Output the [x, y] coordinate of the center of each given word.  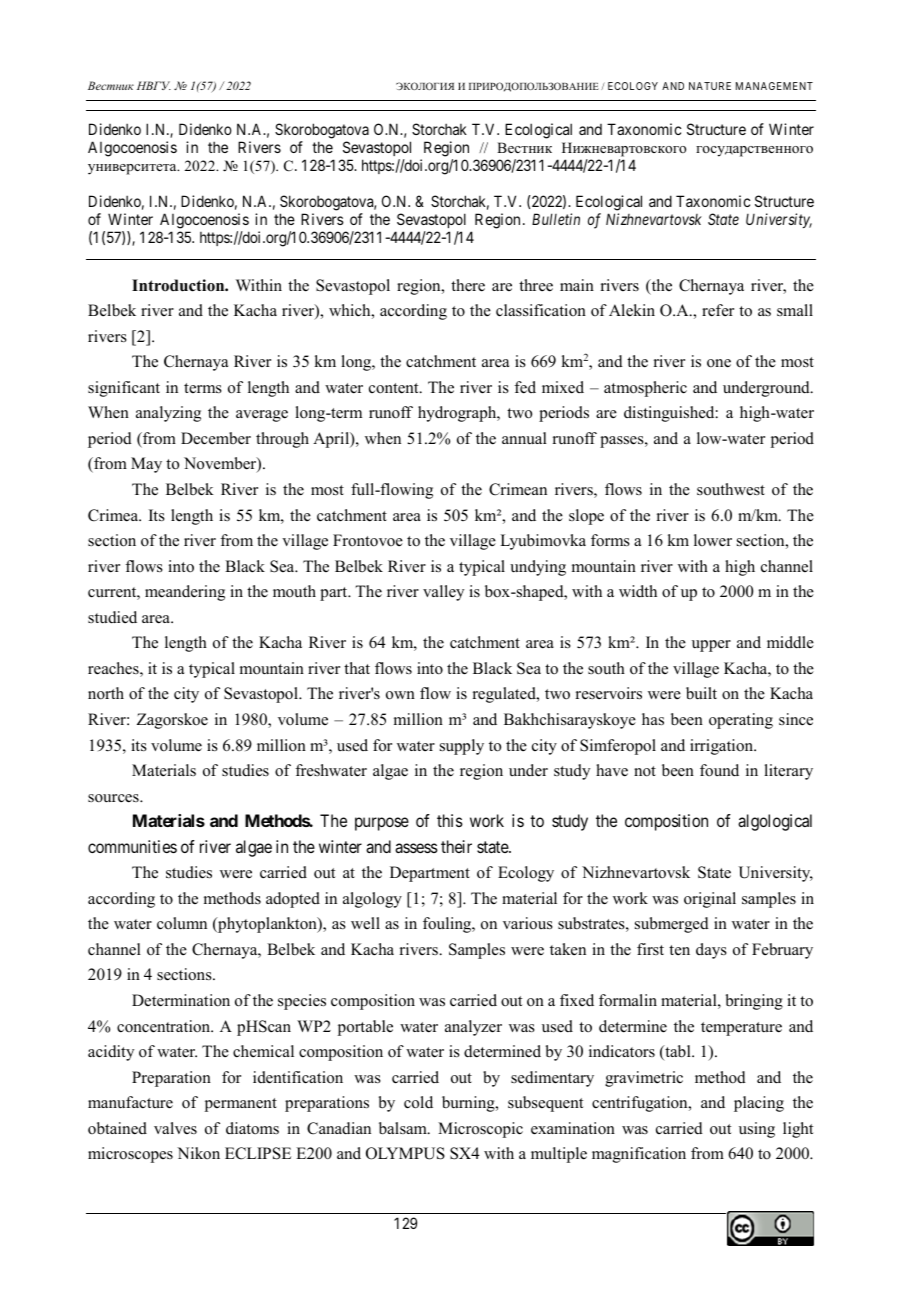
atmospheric [645, 389]
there [468, 285]
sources [114, 798]
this [450, 820]
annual [524, 438]
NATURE [710, 86]
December [216, 438]
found [719, 770]
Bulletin [556, 219]
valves [175, 1128]
